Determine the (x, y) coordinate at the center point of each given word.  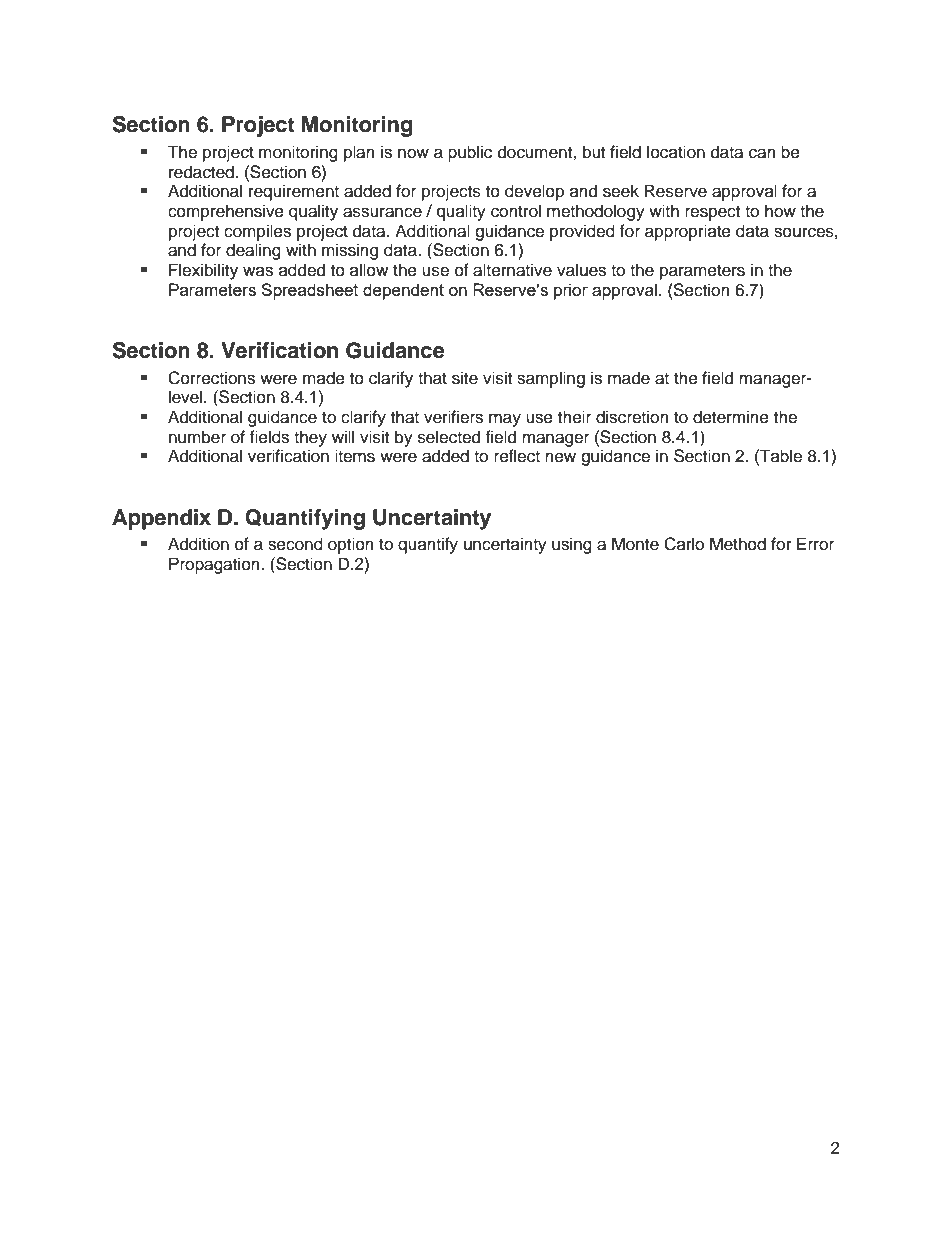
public (470, 153)
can (762, 153)
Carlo (684, 544)
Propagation (215, 565)
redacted (201, 172)
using (572, 545)
